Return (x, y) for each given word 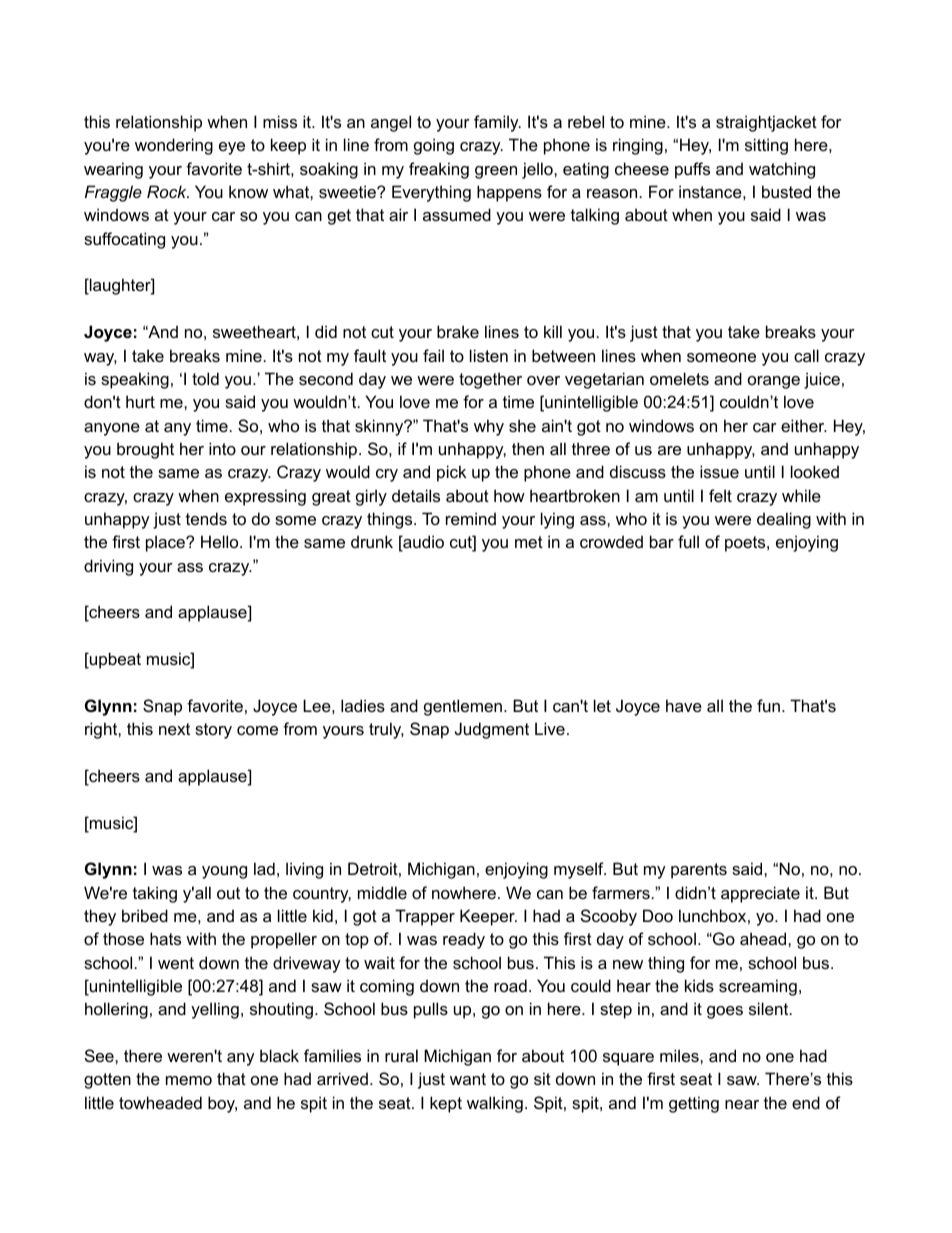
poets (746, 544)
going (434, 146)
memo (189, 1080)
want (468, 1079)
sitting (766, 146)
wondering (174, 146)
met (529, 542)
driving (108, 567)
